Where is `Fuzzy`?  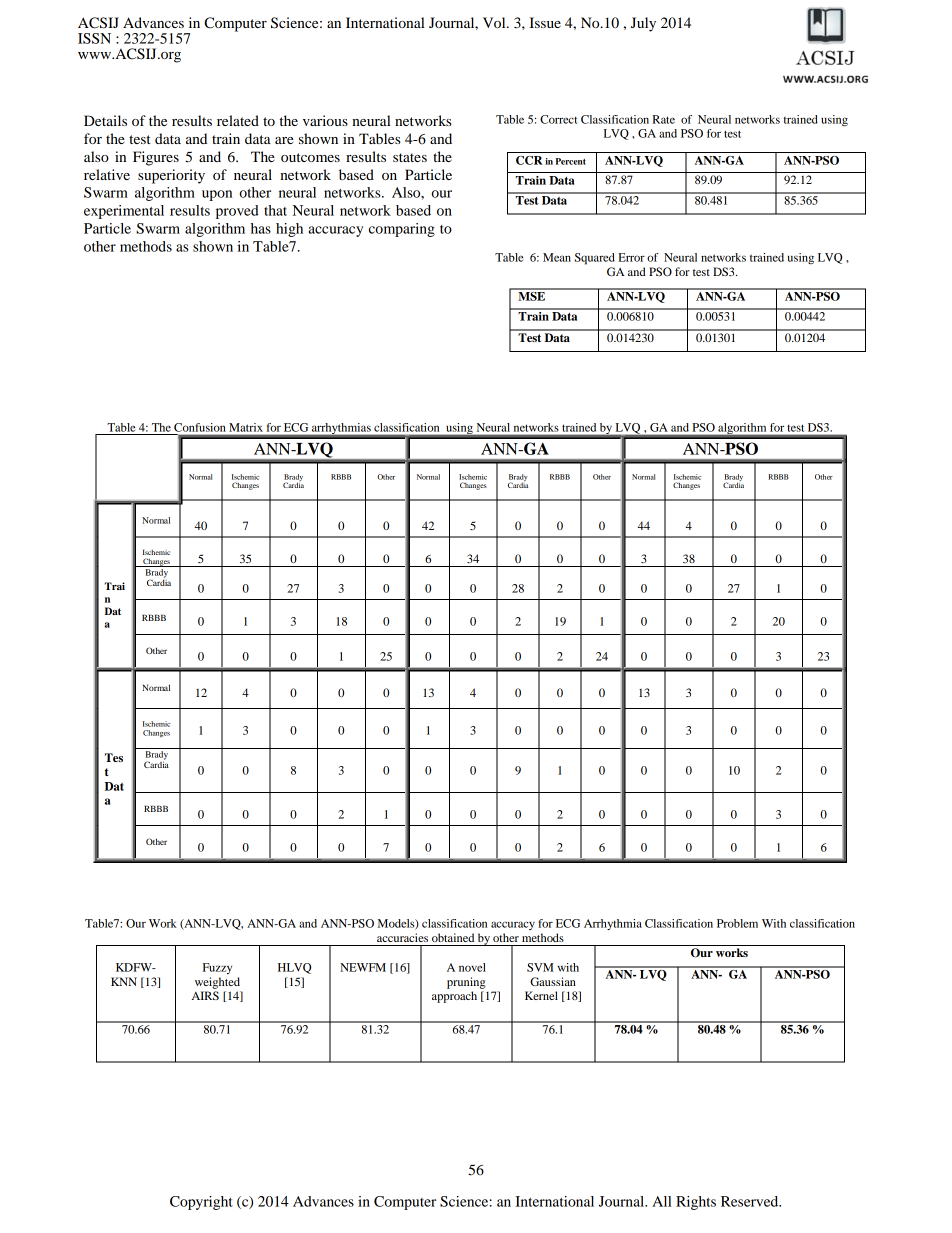
Fuzzy is located at coordinates (217, 968).
